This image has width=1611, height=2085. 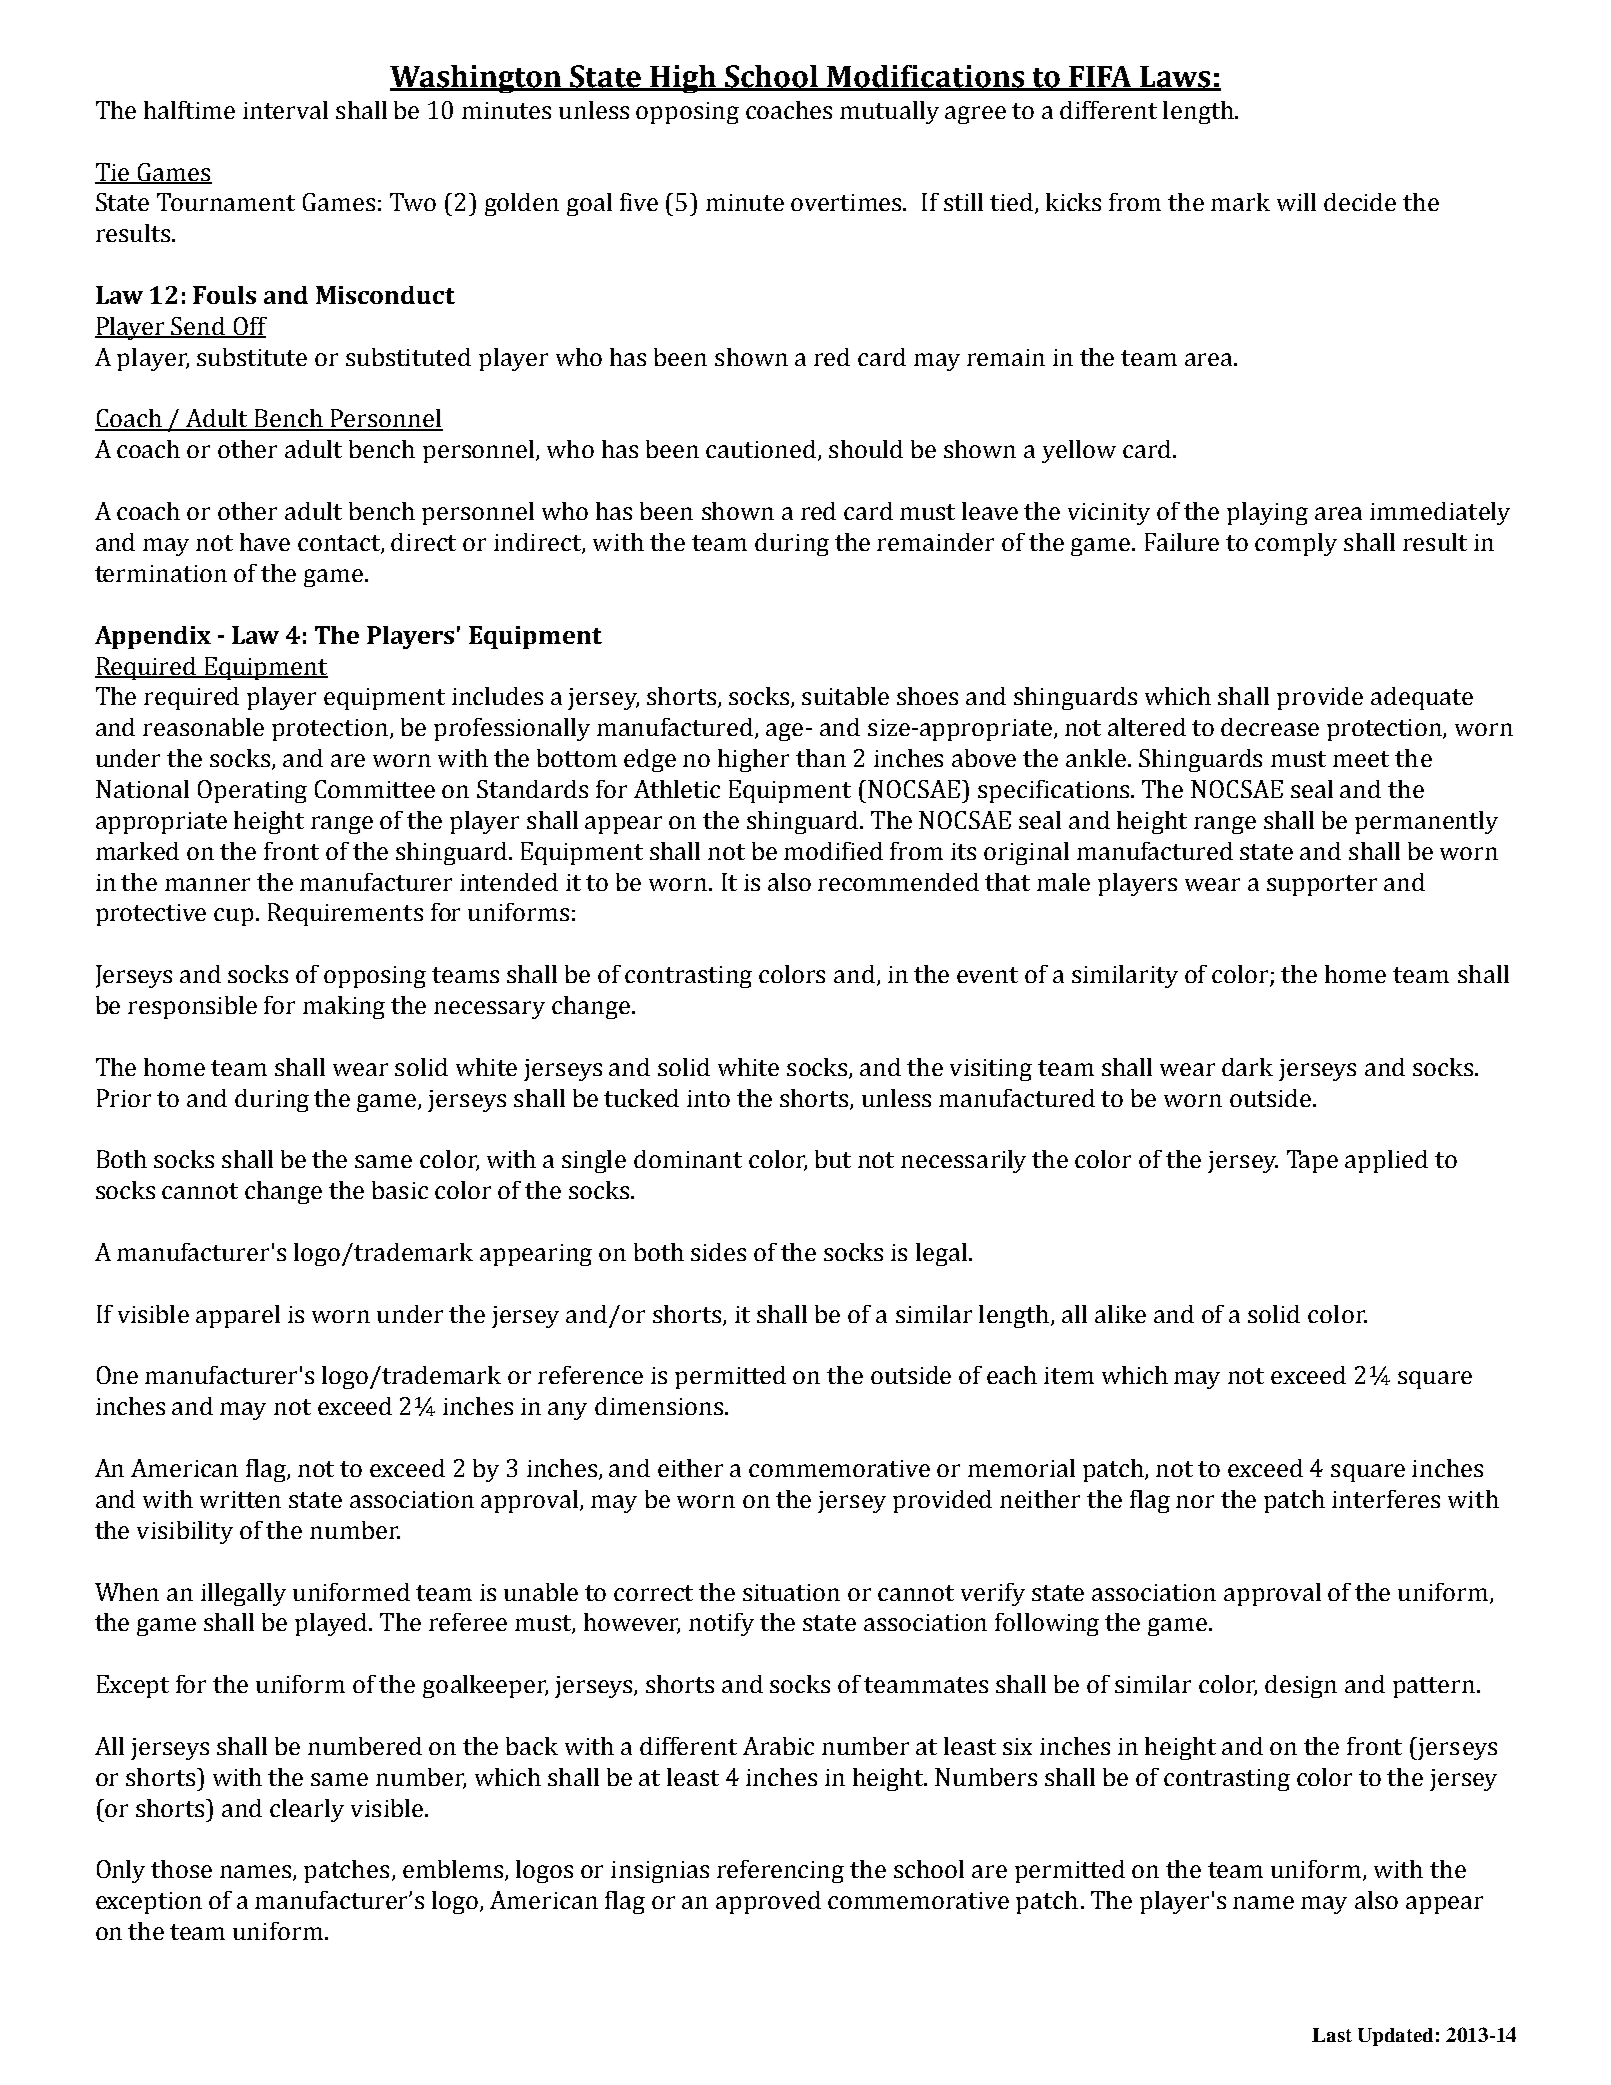 I want to click on those, so click(x=181, y=1869).
